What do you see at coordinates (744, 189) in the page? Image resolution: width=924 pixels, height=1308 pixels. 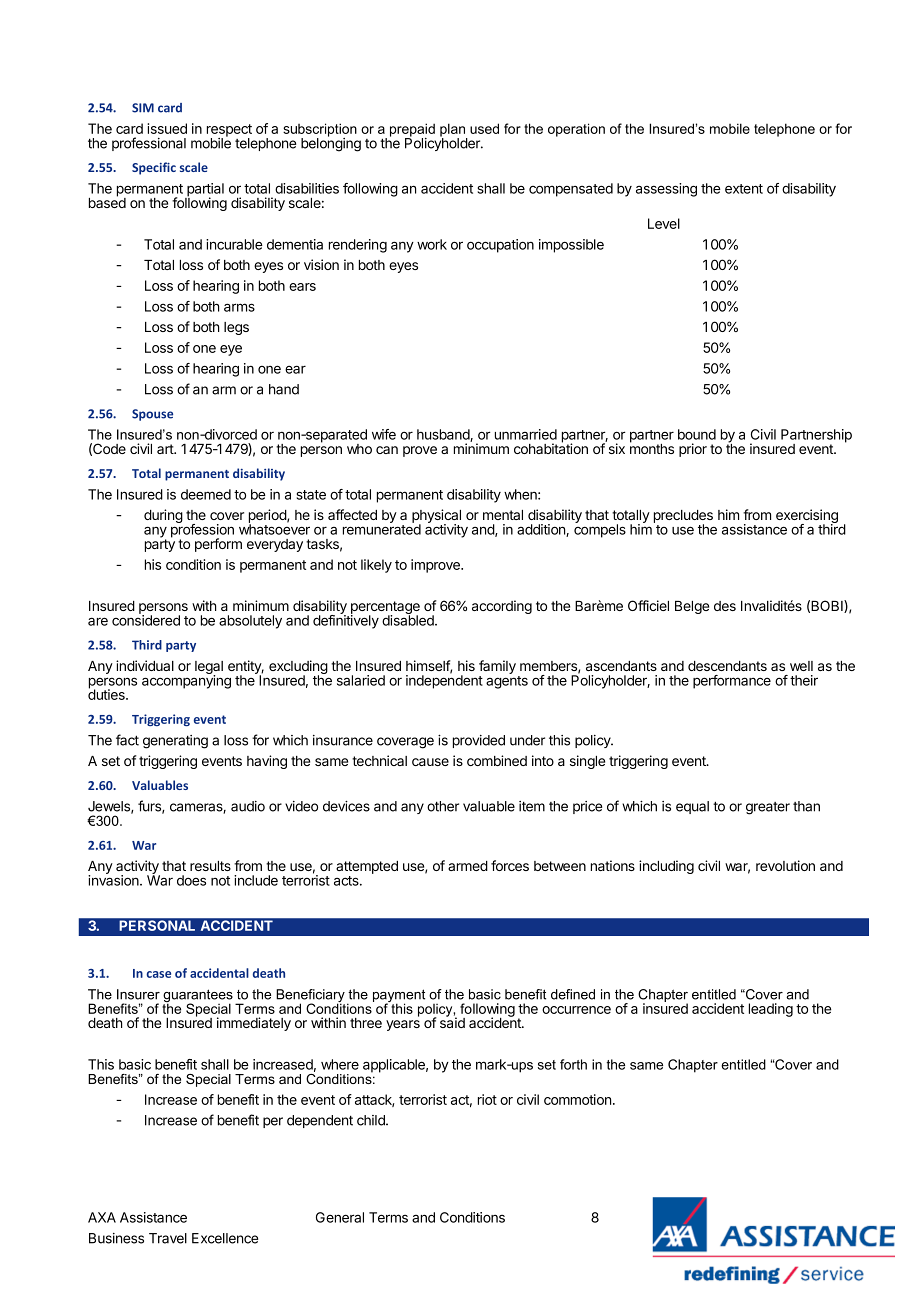 I see `extent` at bounding box center [744, 189].
